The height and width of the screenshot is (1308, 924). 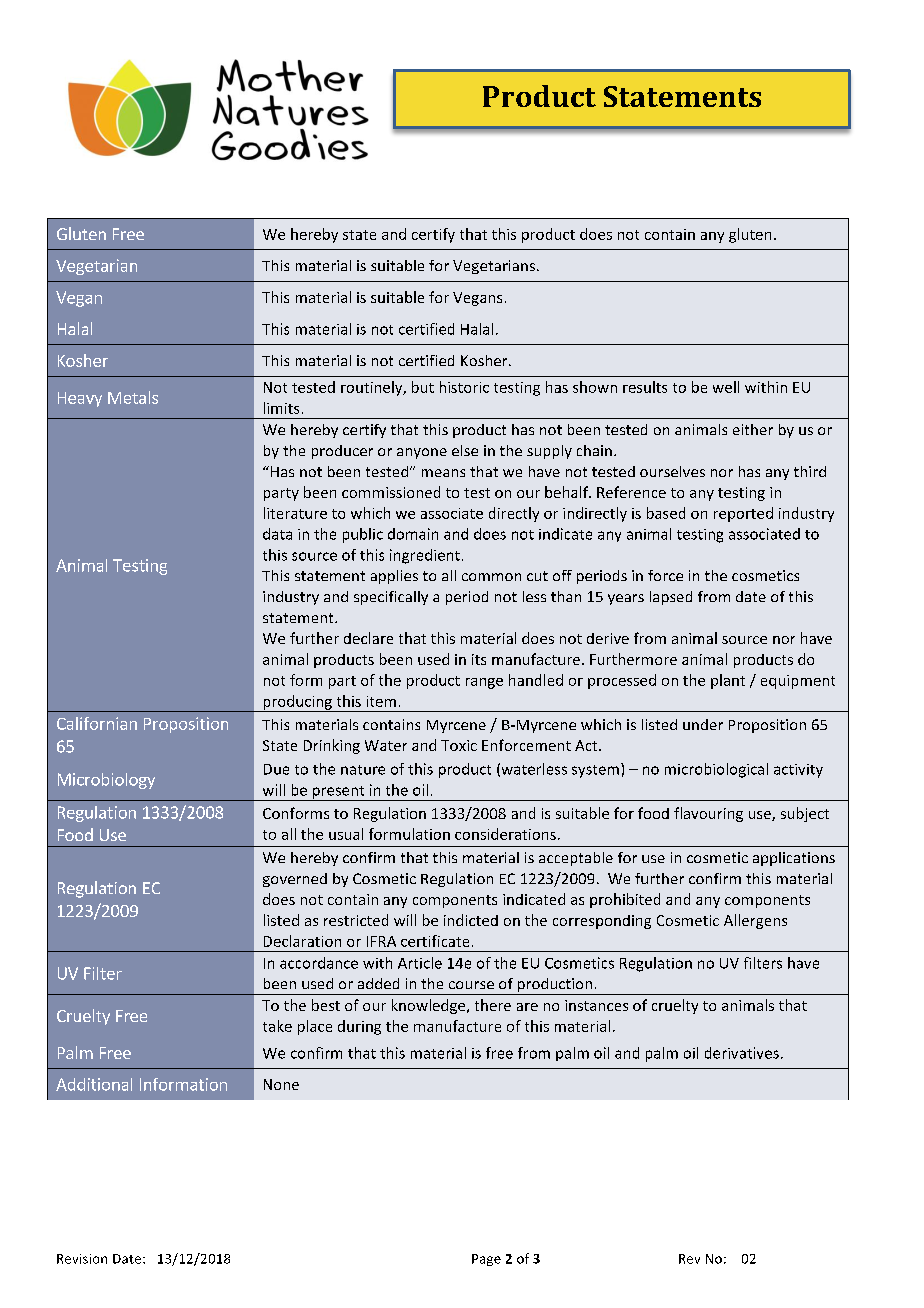 I want to click on historic, so click(x=464, y=387).
